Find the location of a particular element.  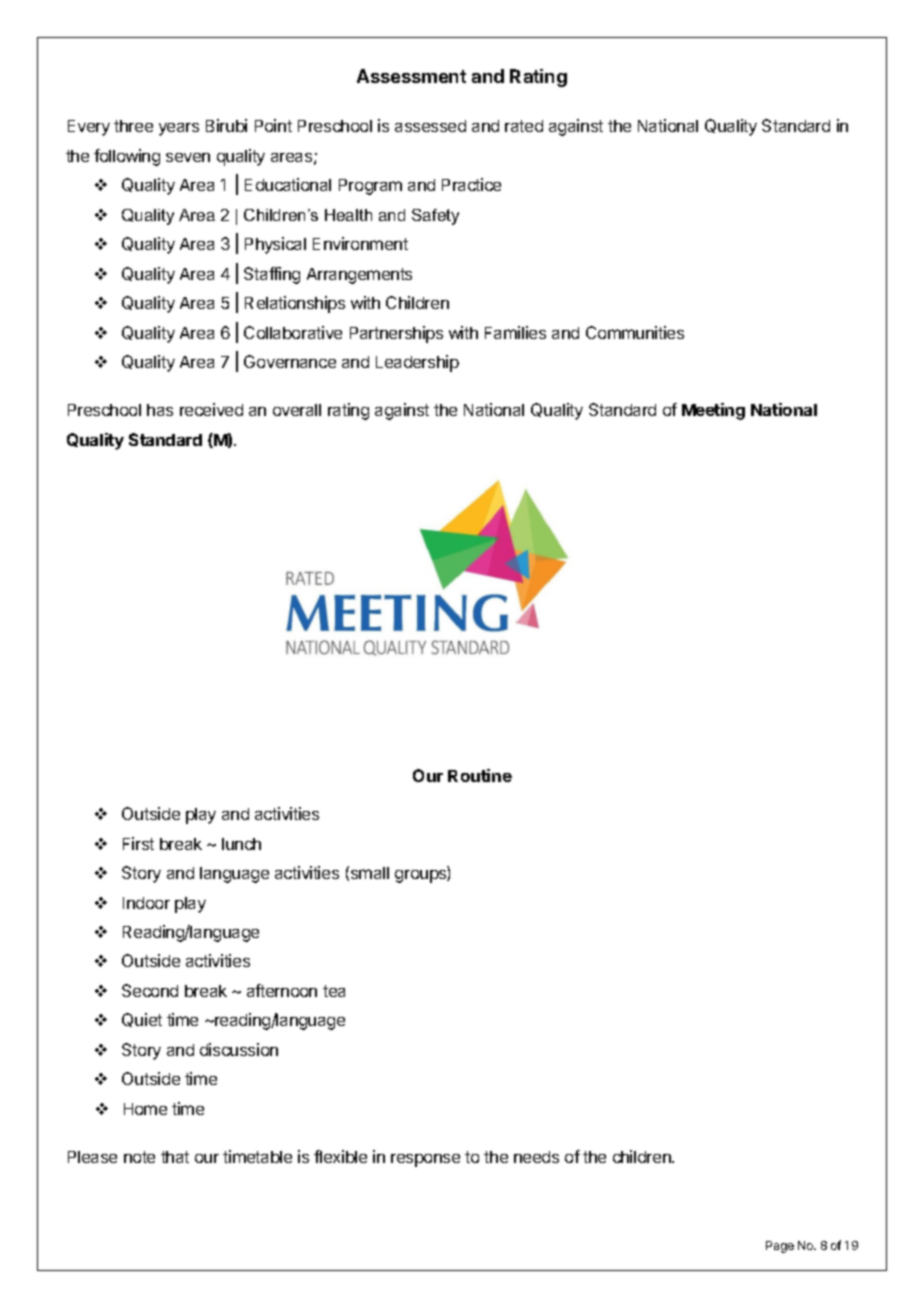

that is located at coordinates (175, 1157).
